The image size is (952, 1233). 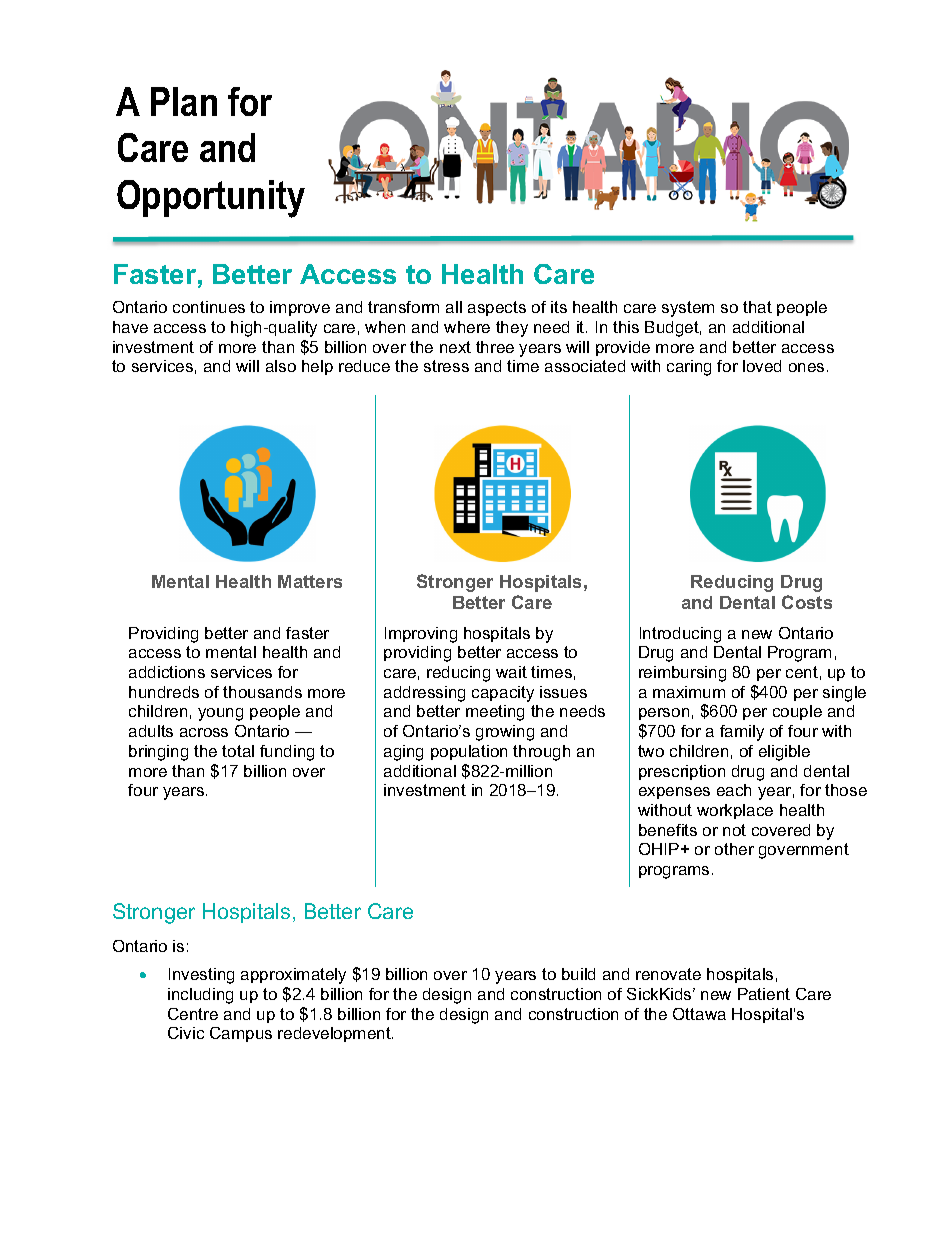 What do you see at coordinates (807, 602) in the image?
I see `Costs` at bounding box center [807, 602].
